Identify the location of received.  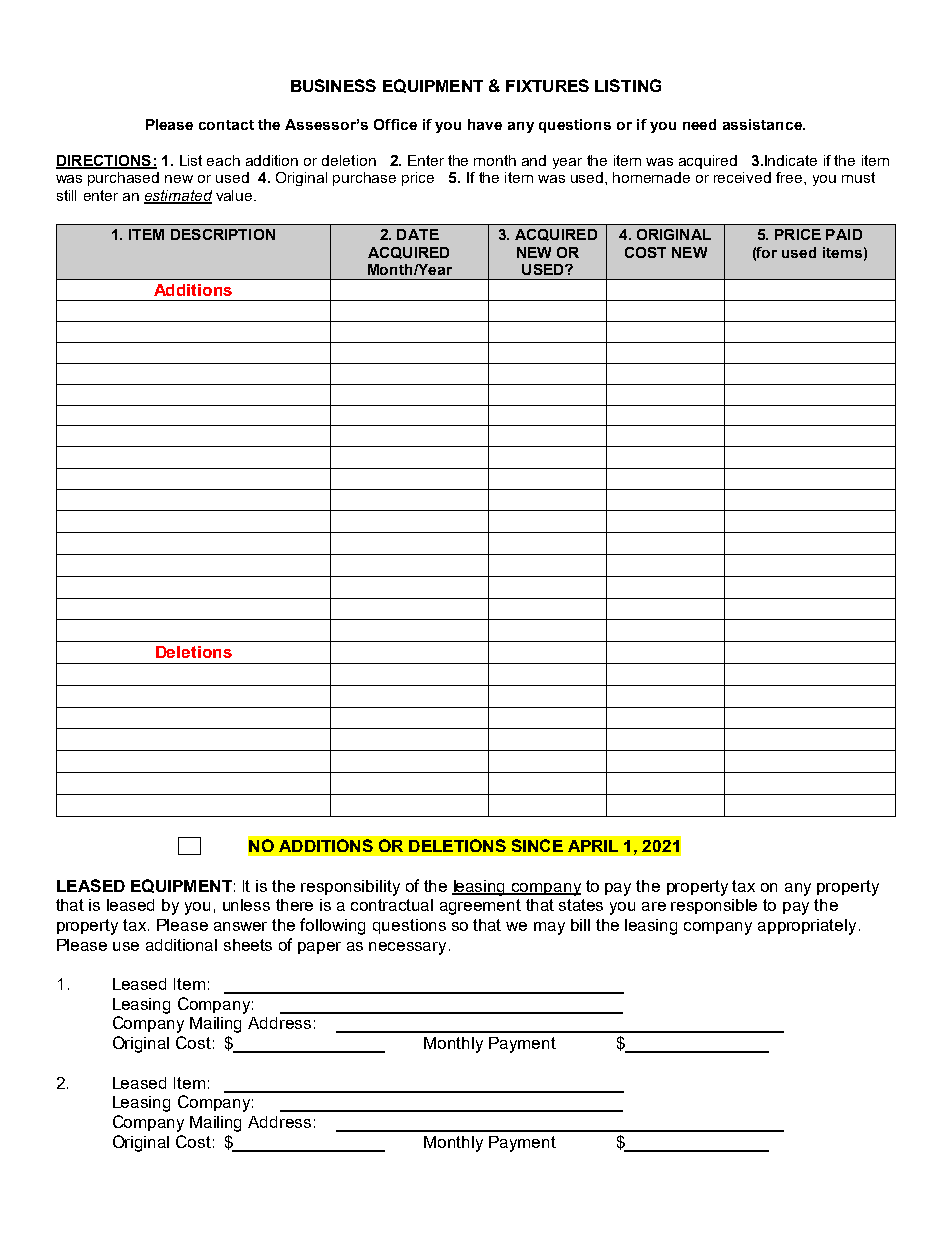
(742, 177).
